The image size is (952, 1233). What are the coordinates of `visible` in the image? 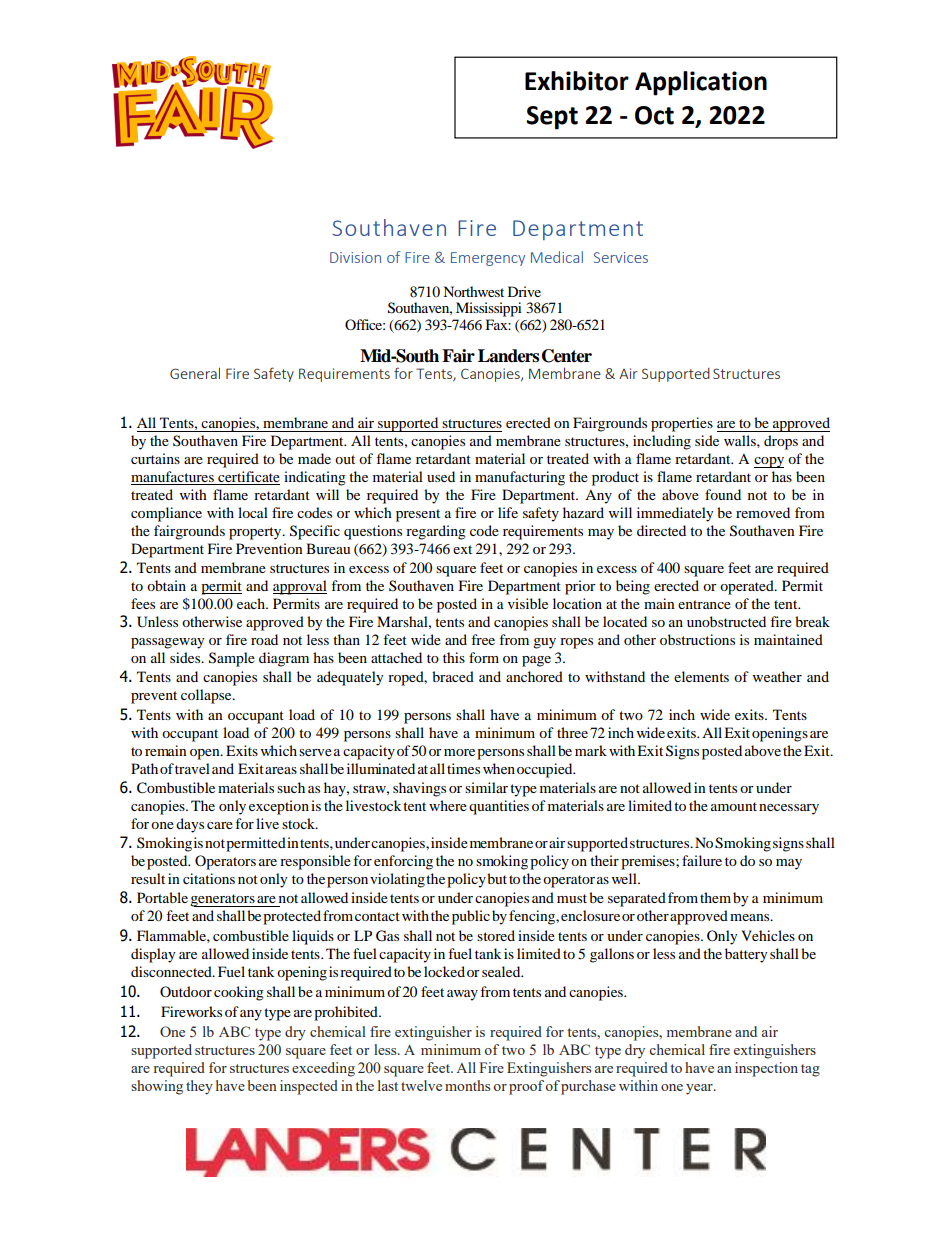 It's located at (528, 603).
